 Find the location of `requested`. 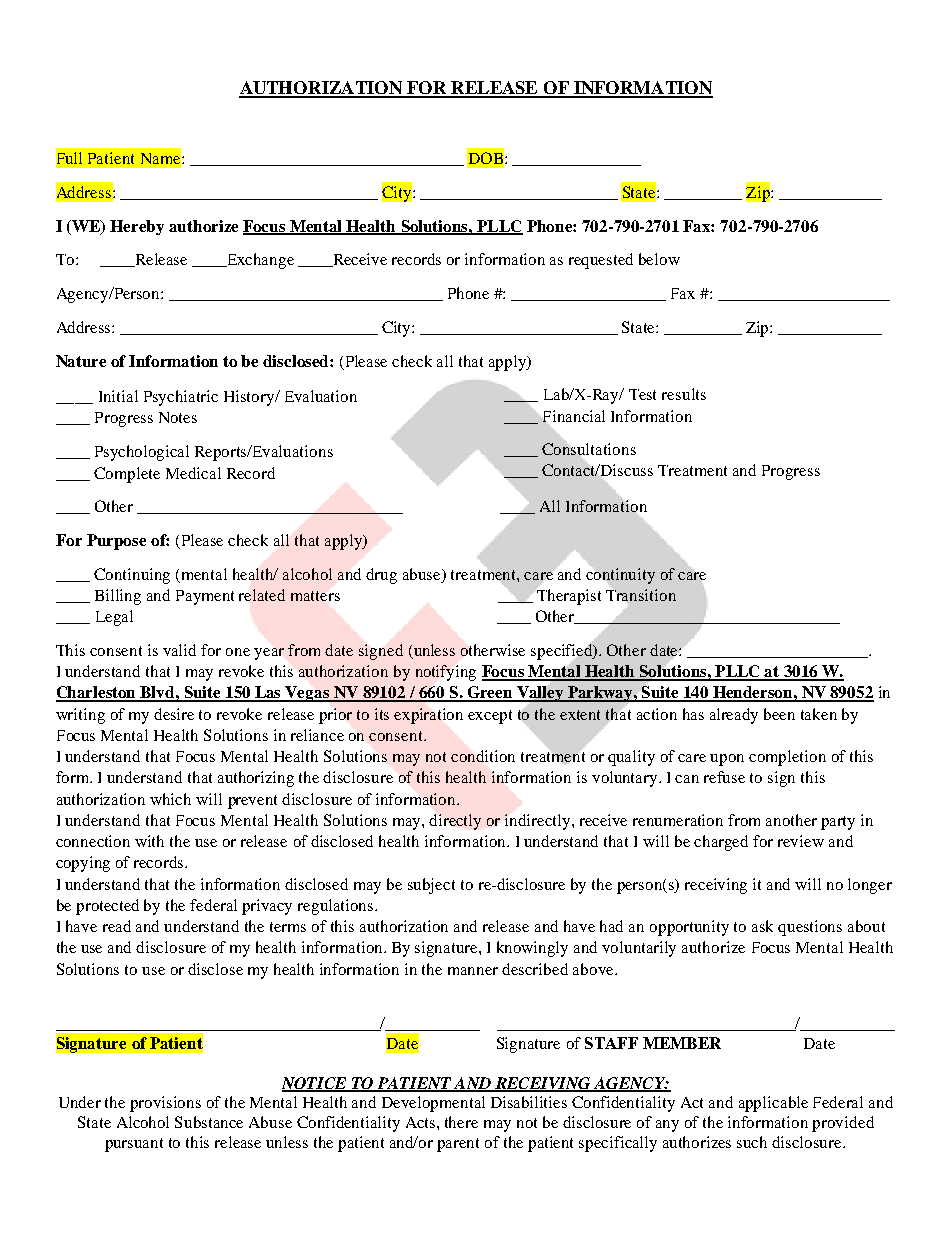

requested is located at coordinates (601, 261).
